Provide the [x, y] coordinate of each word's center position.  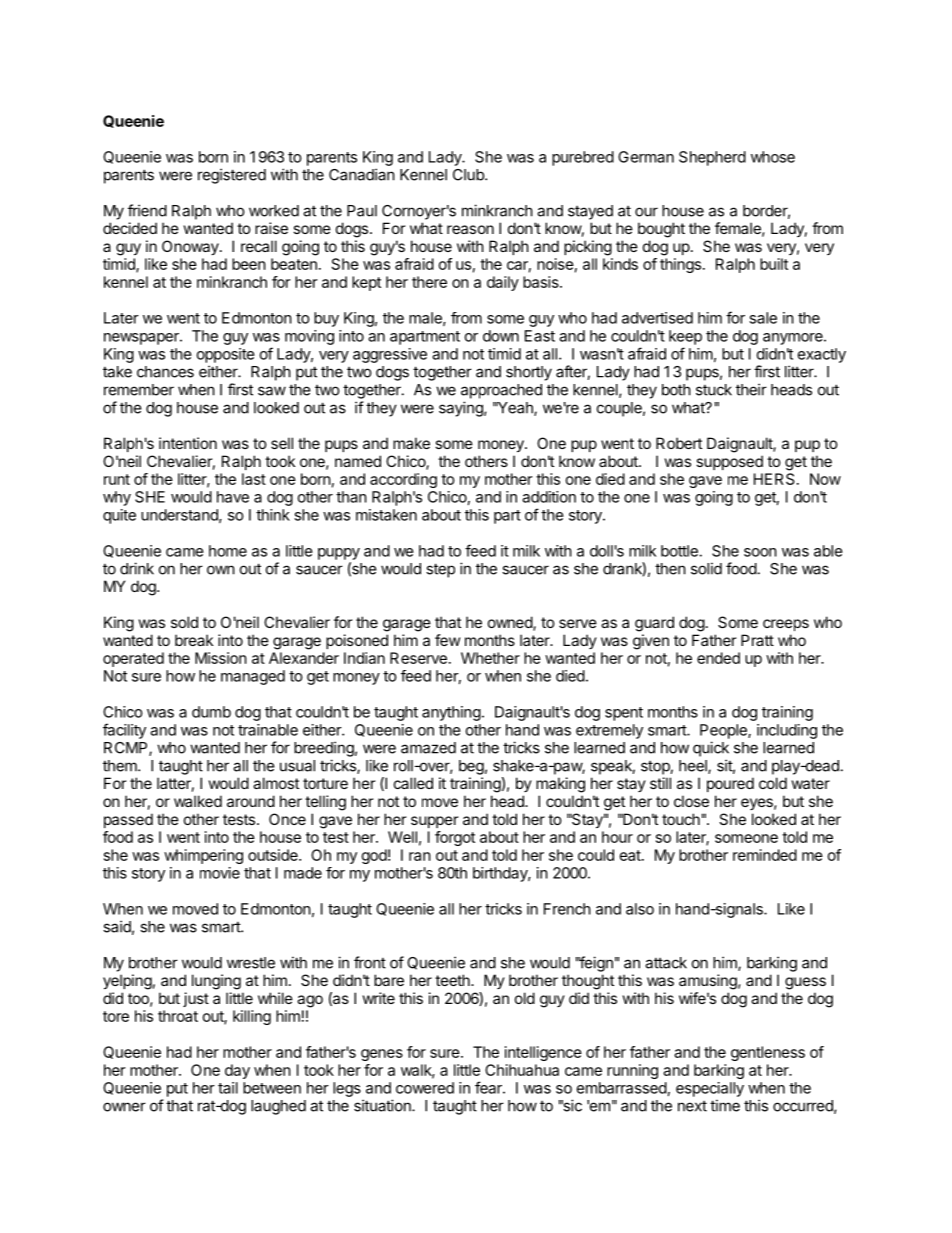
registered [232, 176]
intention [188, 443]
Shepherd [712, 158]
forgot [455, 838]
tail [228, 1088]
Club [469, 175]
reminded [765, 855]
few [447, 640]
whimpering [203, 856]
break [194, 640]
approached [501, 391]
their [751, 389]
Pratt [757, 640]
